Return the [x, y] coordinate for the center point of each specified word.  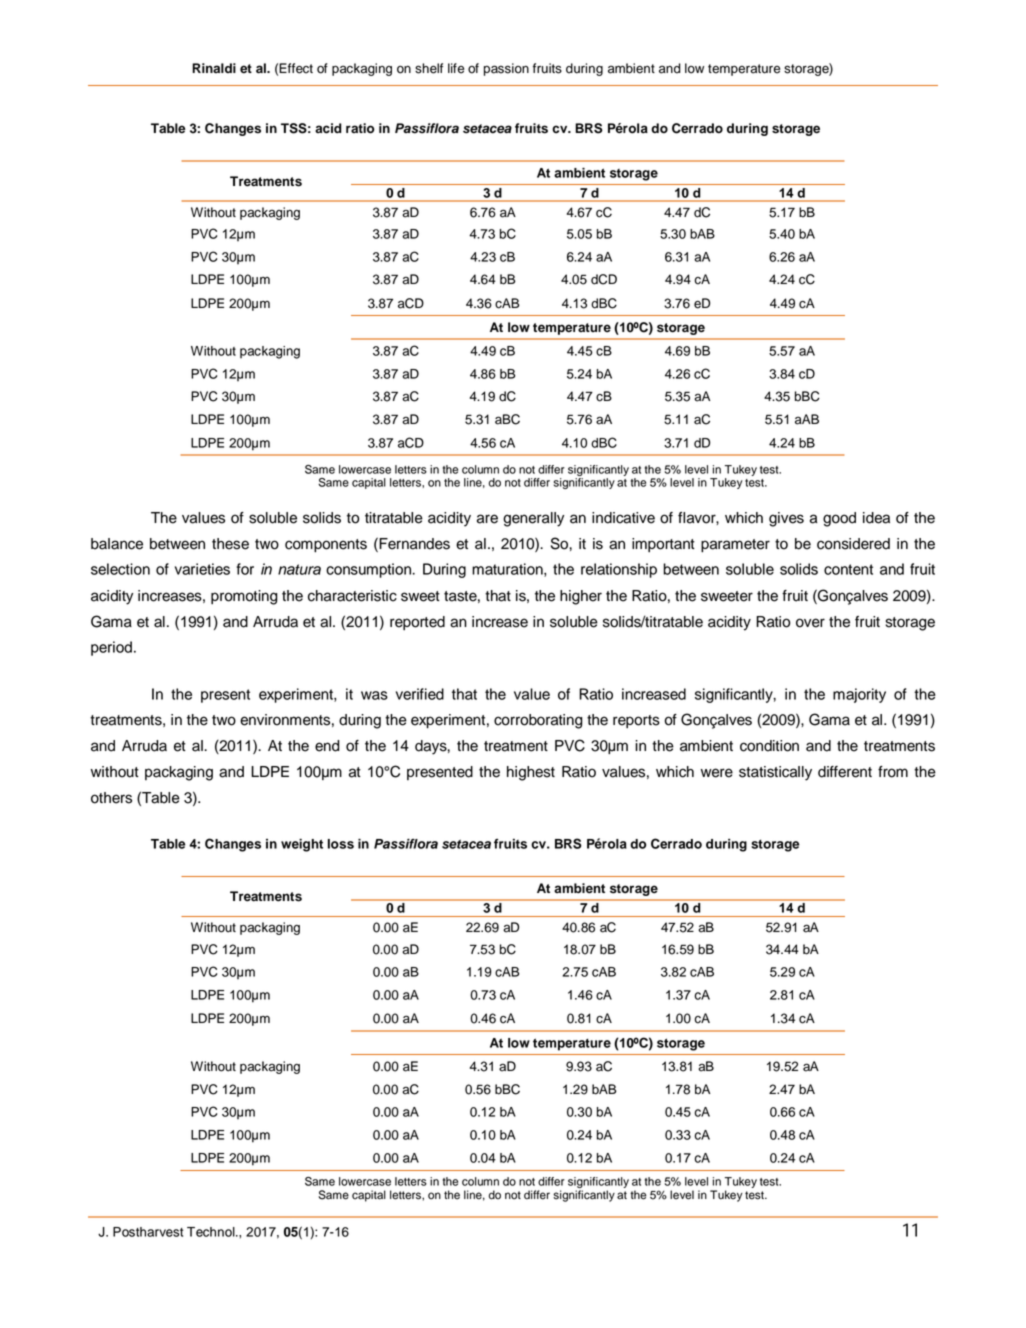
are [487, 519]
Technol [212, 1232]
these [230, 544]
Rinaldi [214, 68]
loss [341, 844]
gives [786, 519]
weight [302, 845]
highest [531, 773]
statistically [775, 773]
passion [506, 69]
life [456, 68]
